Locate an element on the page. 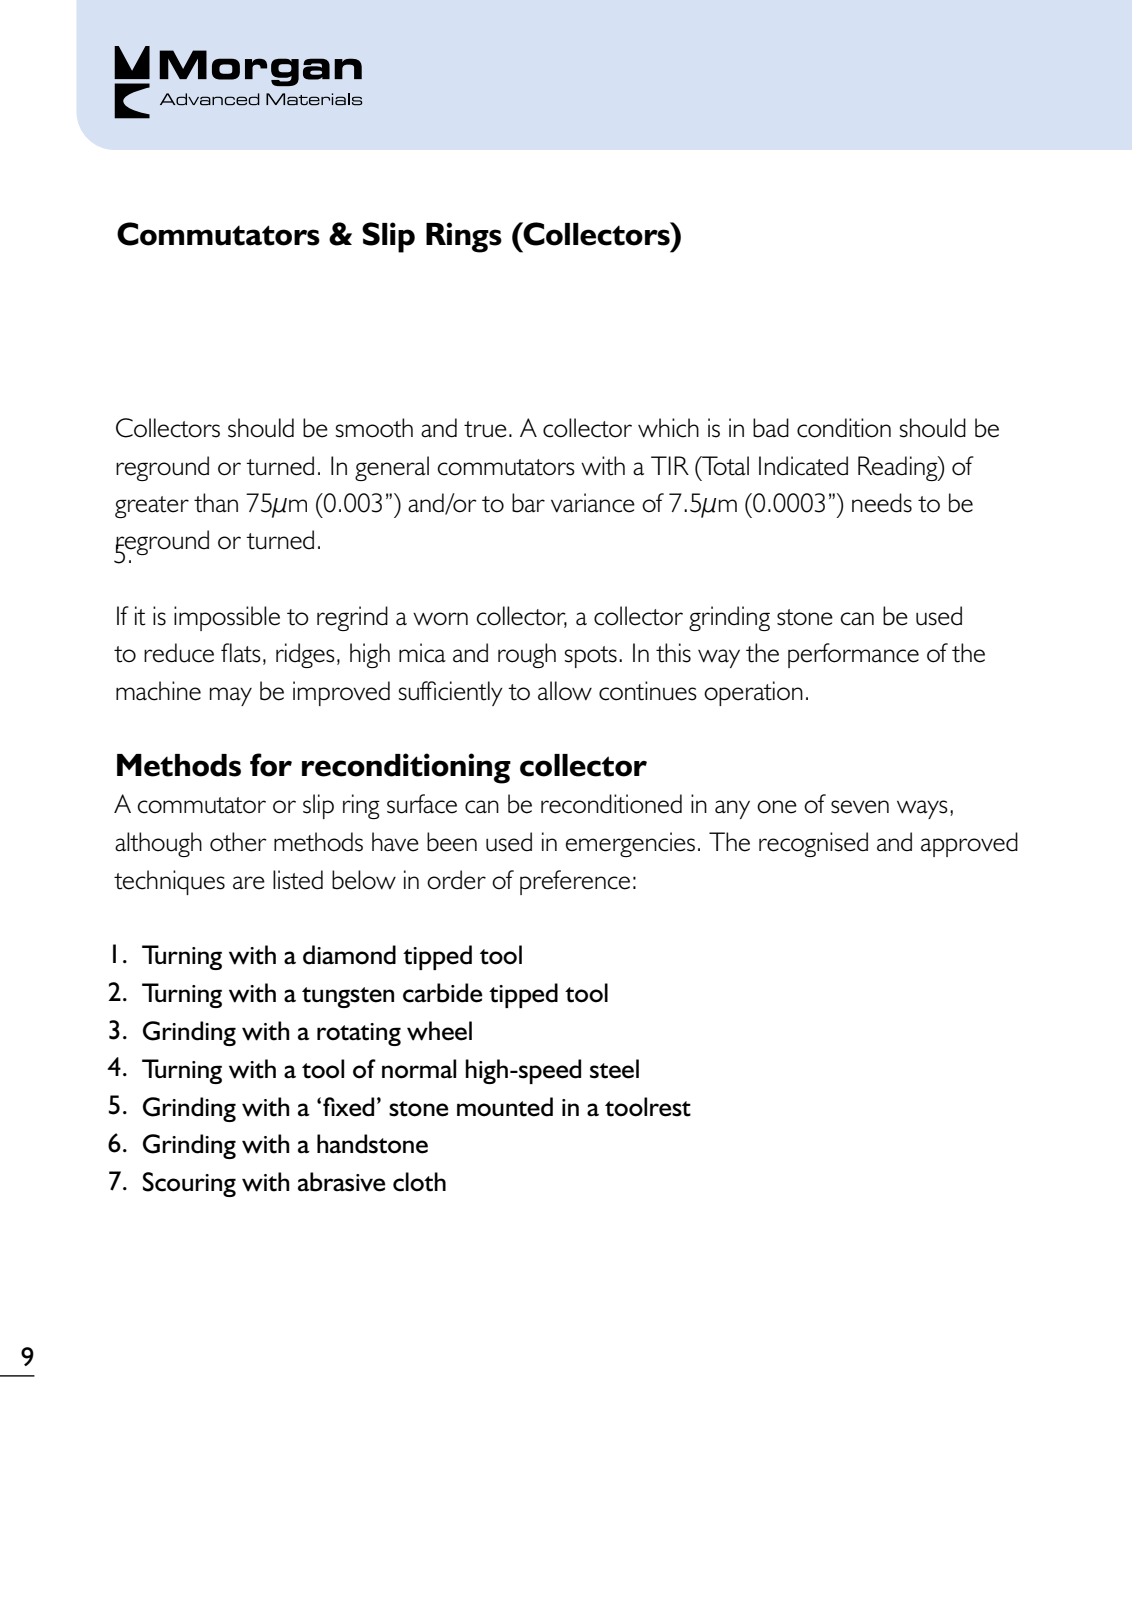 The height and width of the document is (1606, 1132). abrasive is located at coordinates (341, 1182).
